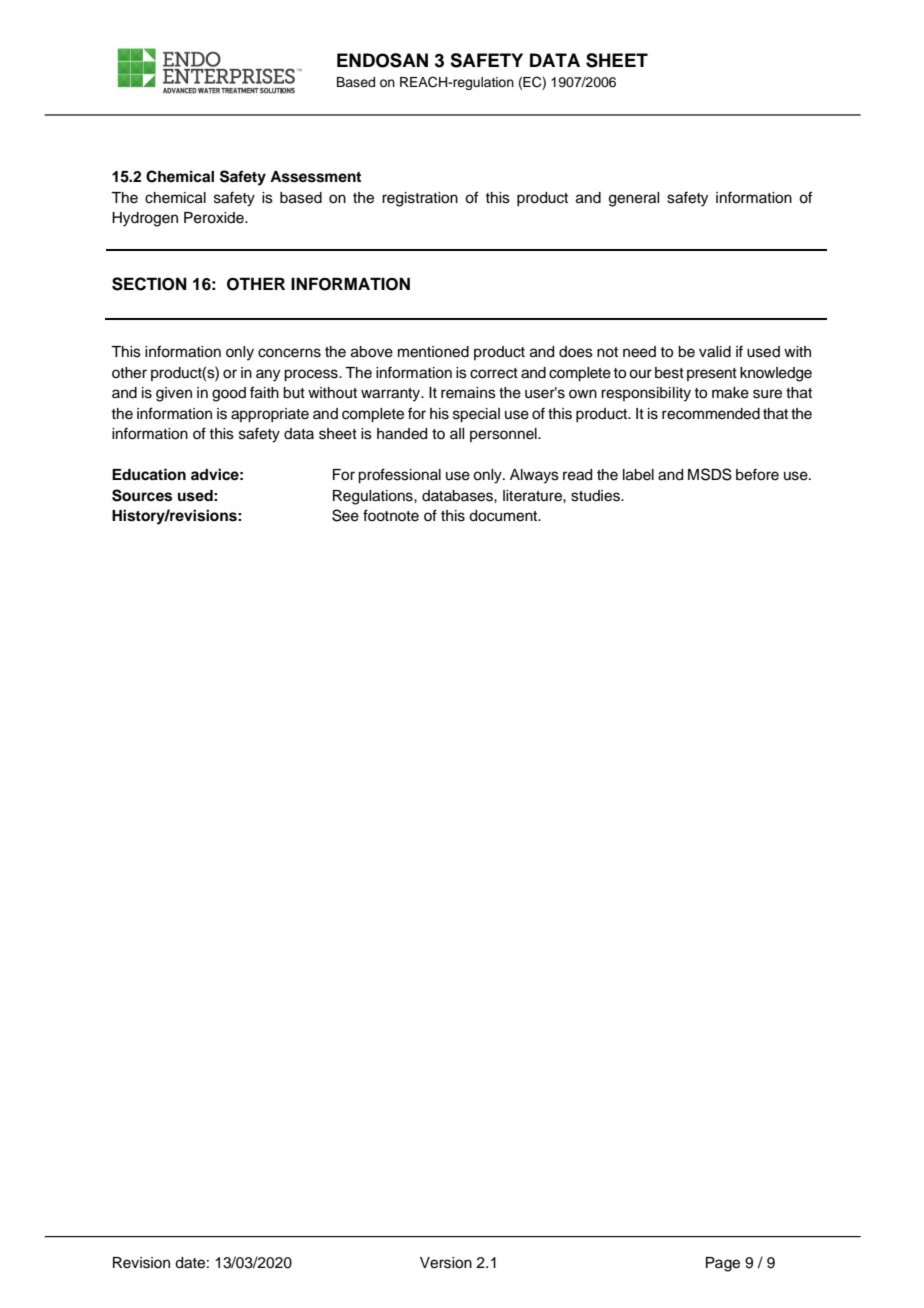 This screenshot has width=924, height=1308. I want to click on MSDS, so click(710, 474).
